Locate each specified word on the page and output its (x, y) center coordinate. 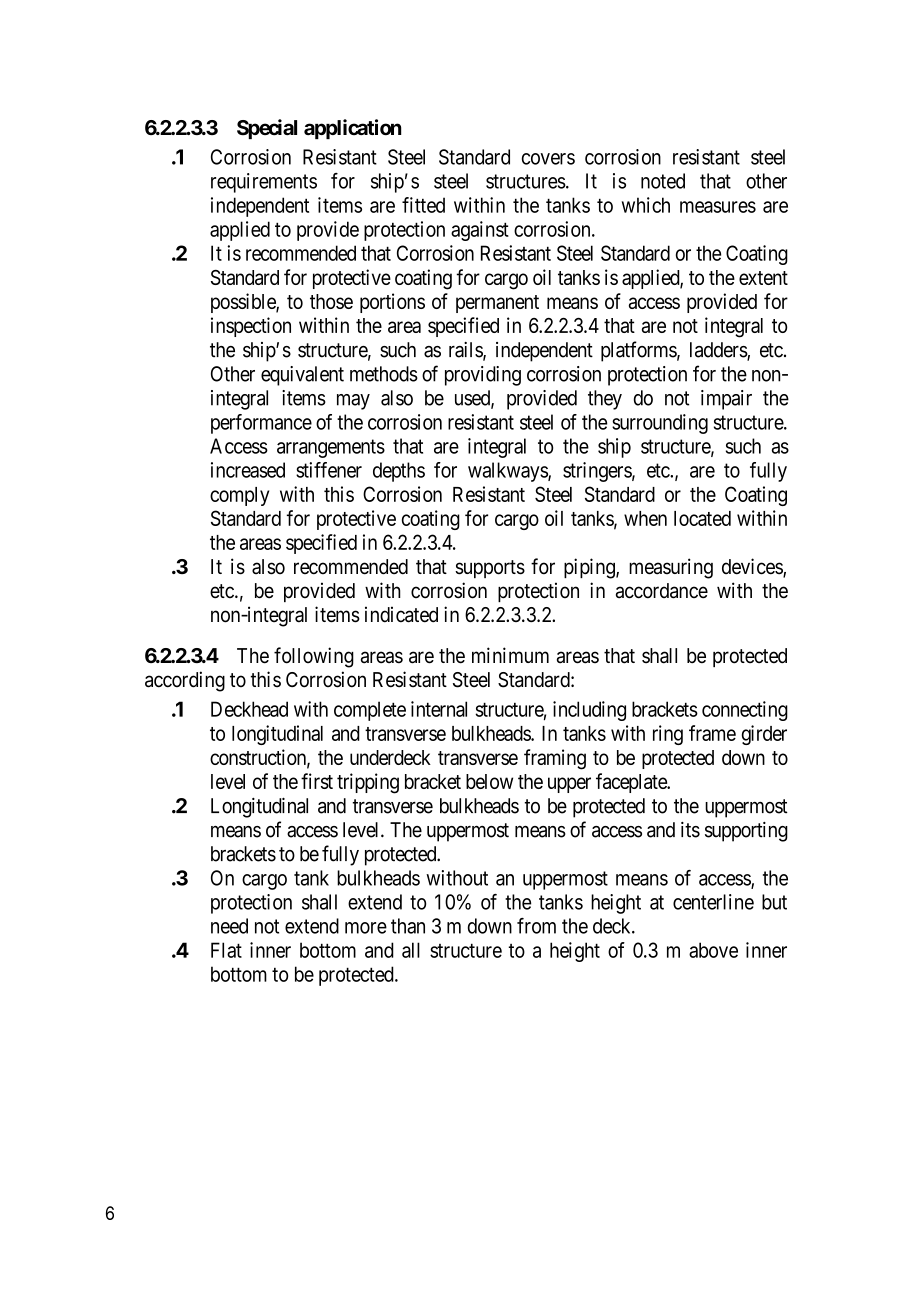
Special (267, 129)
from (536, 926)
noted (663, 181)
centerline (713, 902)
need (229, 926)
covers (548, 159)
